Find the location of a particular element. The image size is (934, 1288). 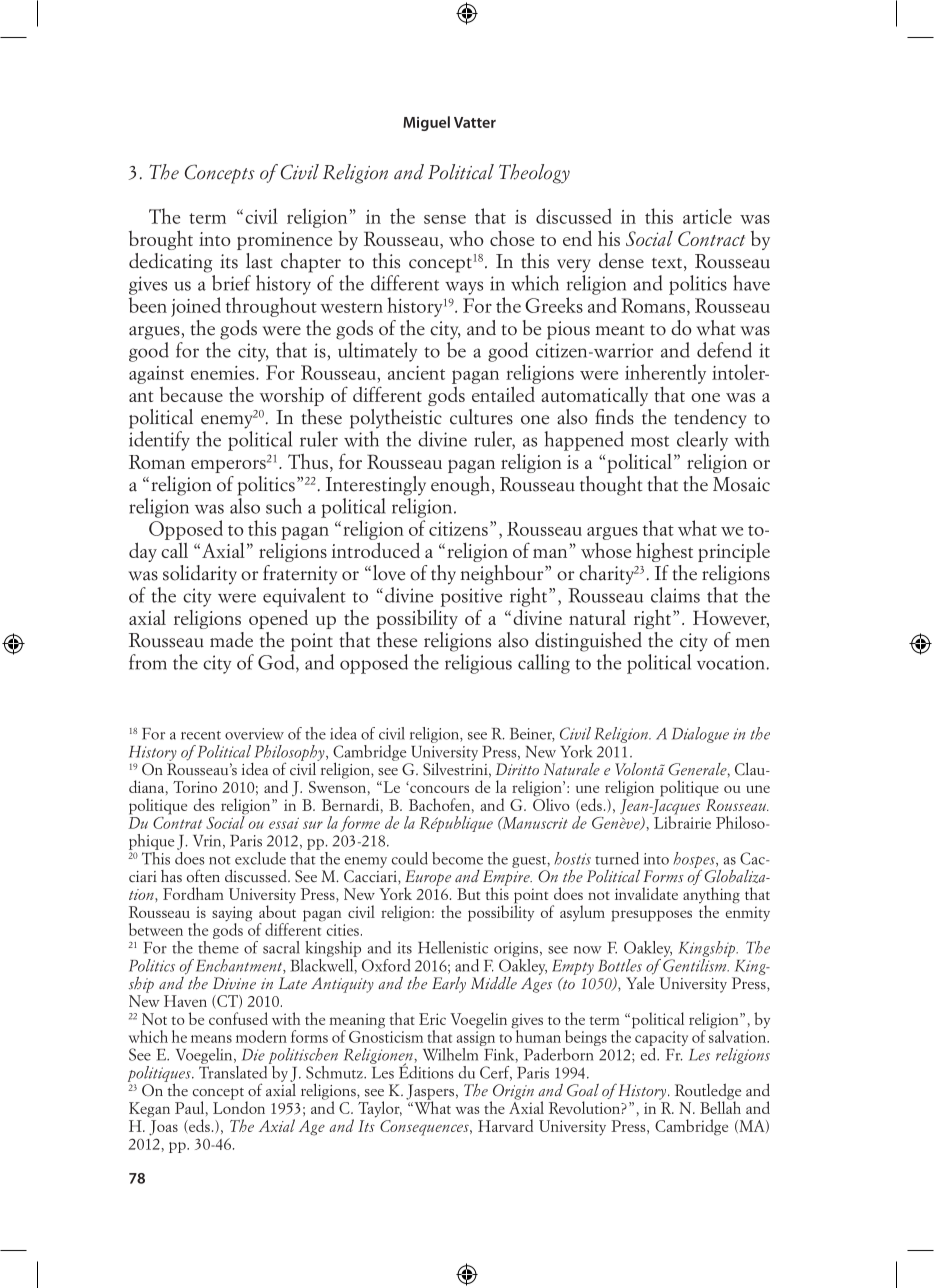

brought is located at coordinates (161, 240).
